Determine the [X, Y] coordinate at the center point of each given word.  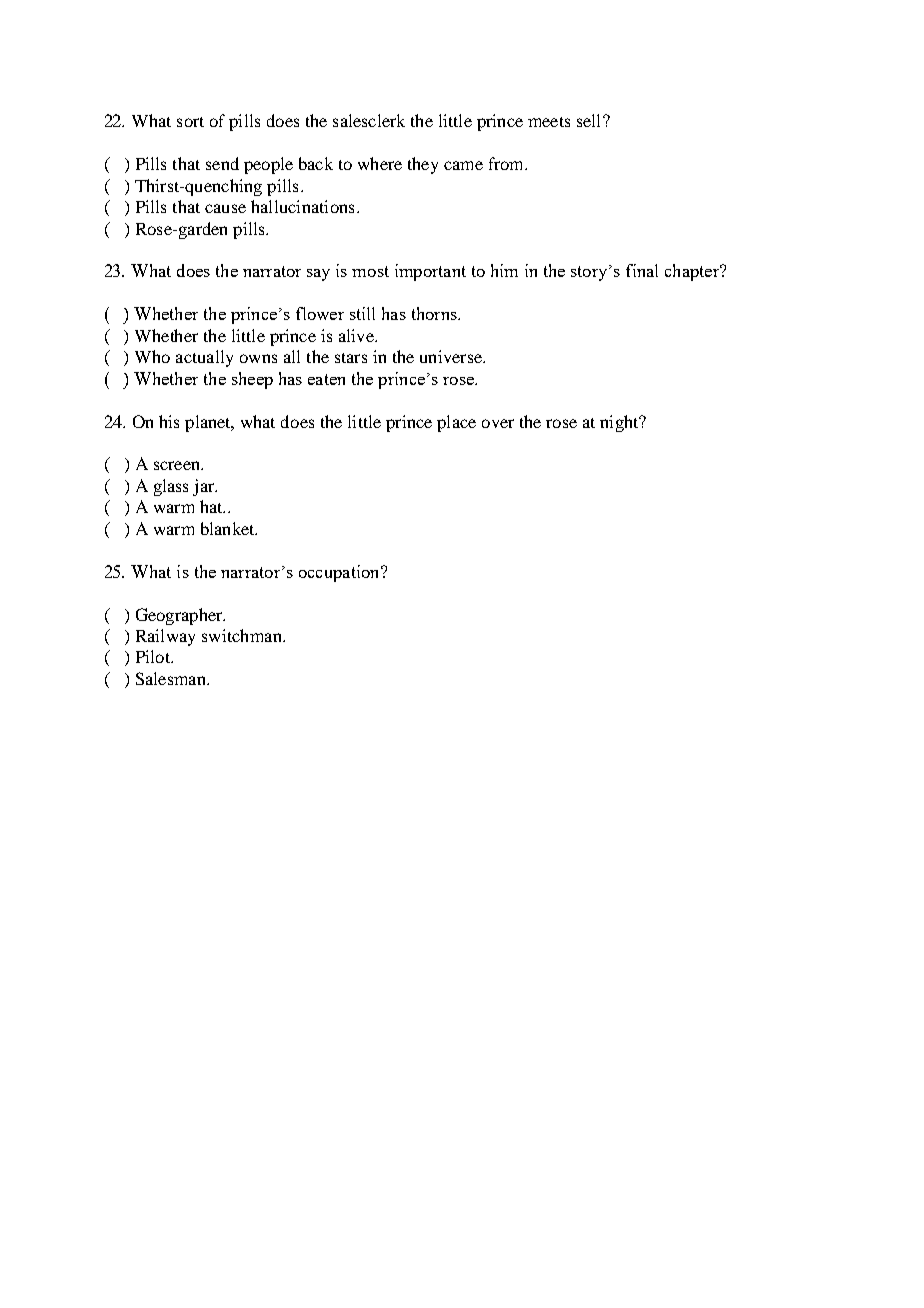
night [620, 423]
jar [205, 487]
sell [590, 120]
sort [190, 122]
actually [204, 358]
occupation [340, 573]
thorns [435, 313]
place [456, 423]
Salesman [172, 678]
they [423, 165]
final [642, 270]
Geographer [180, 616]
